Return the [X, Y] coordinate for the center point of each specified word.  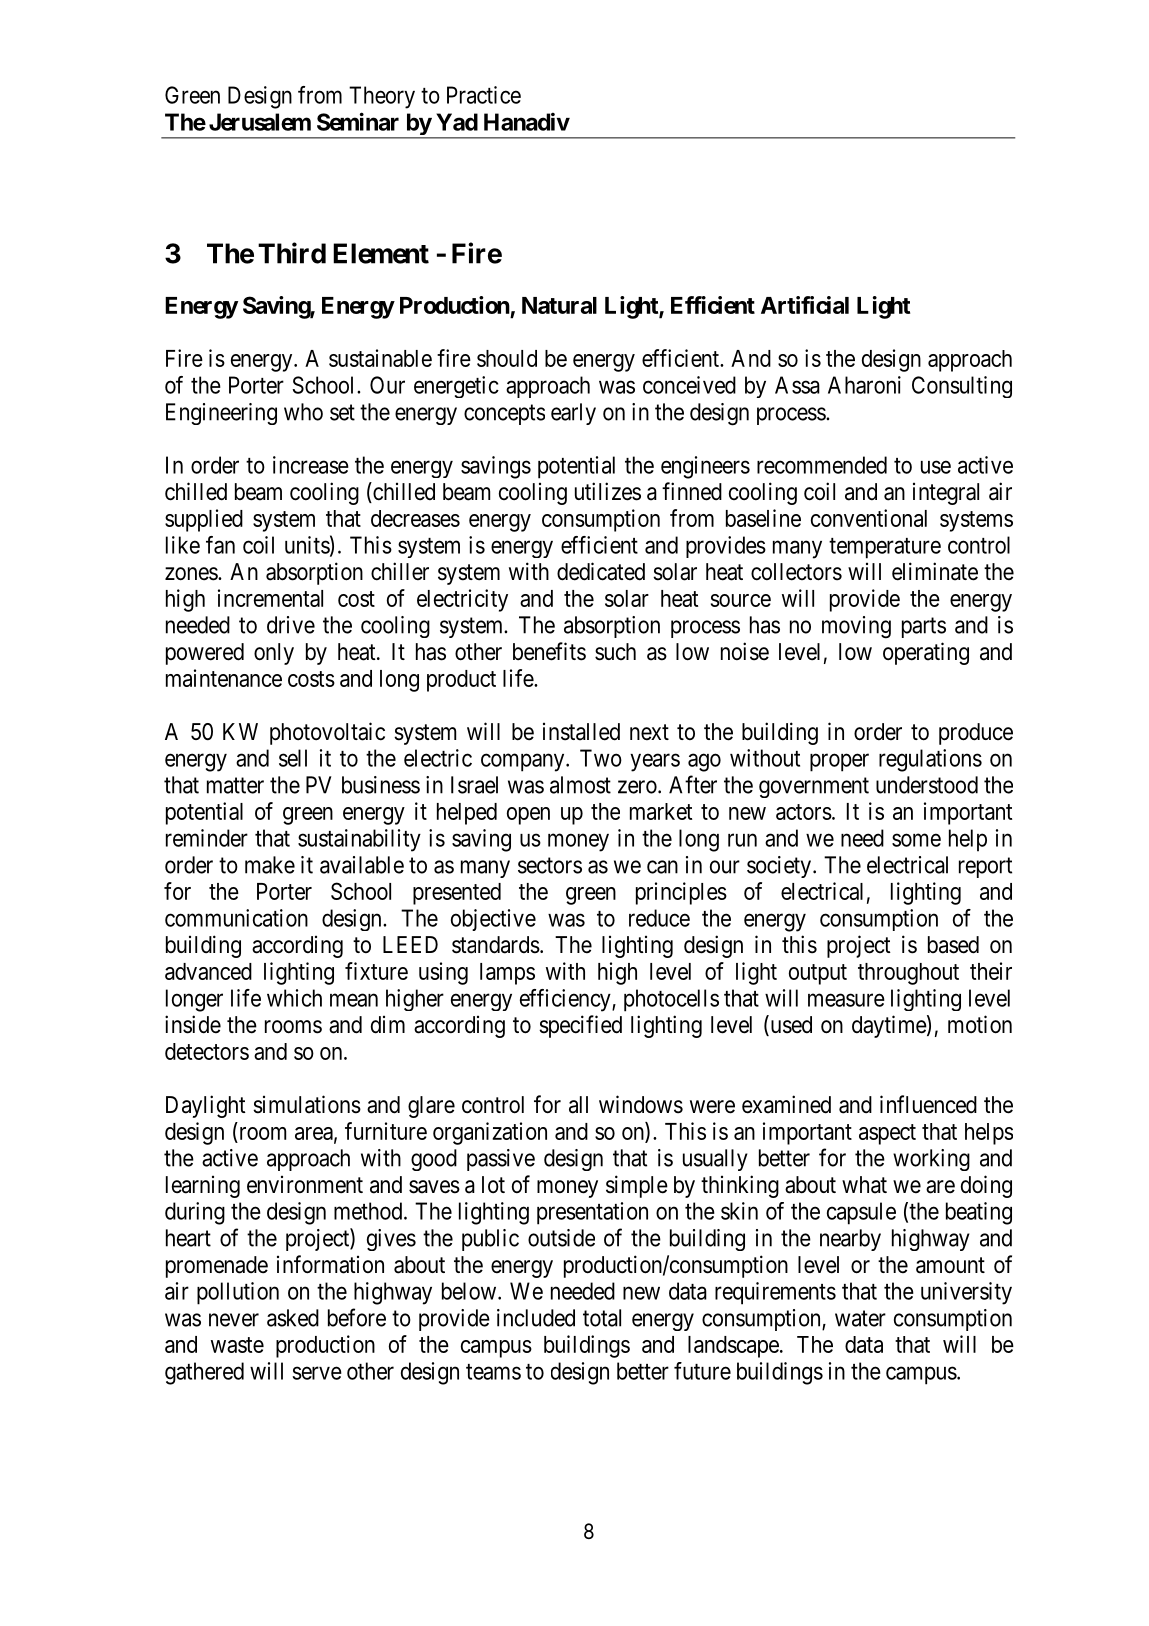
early [573, 414]
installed [581, 732]
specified [580, 1026]
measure [846, 1000]
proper [839, 762]
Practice [484, 95]
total [602, 1318]
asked [293, 1318]
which [294, 998]
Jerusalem [260, 122]
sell [293, 758]
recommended [822, 465]
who [303, 412]
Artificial [805, 305]
